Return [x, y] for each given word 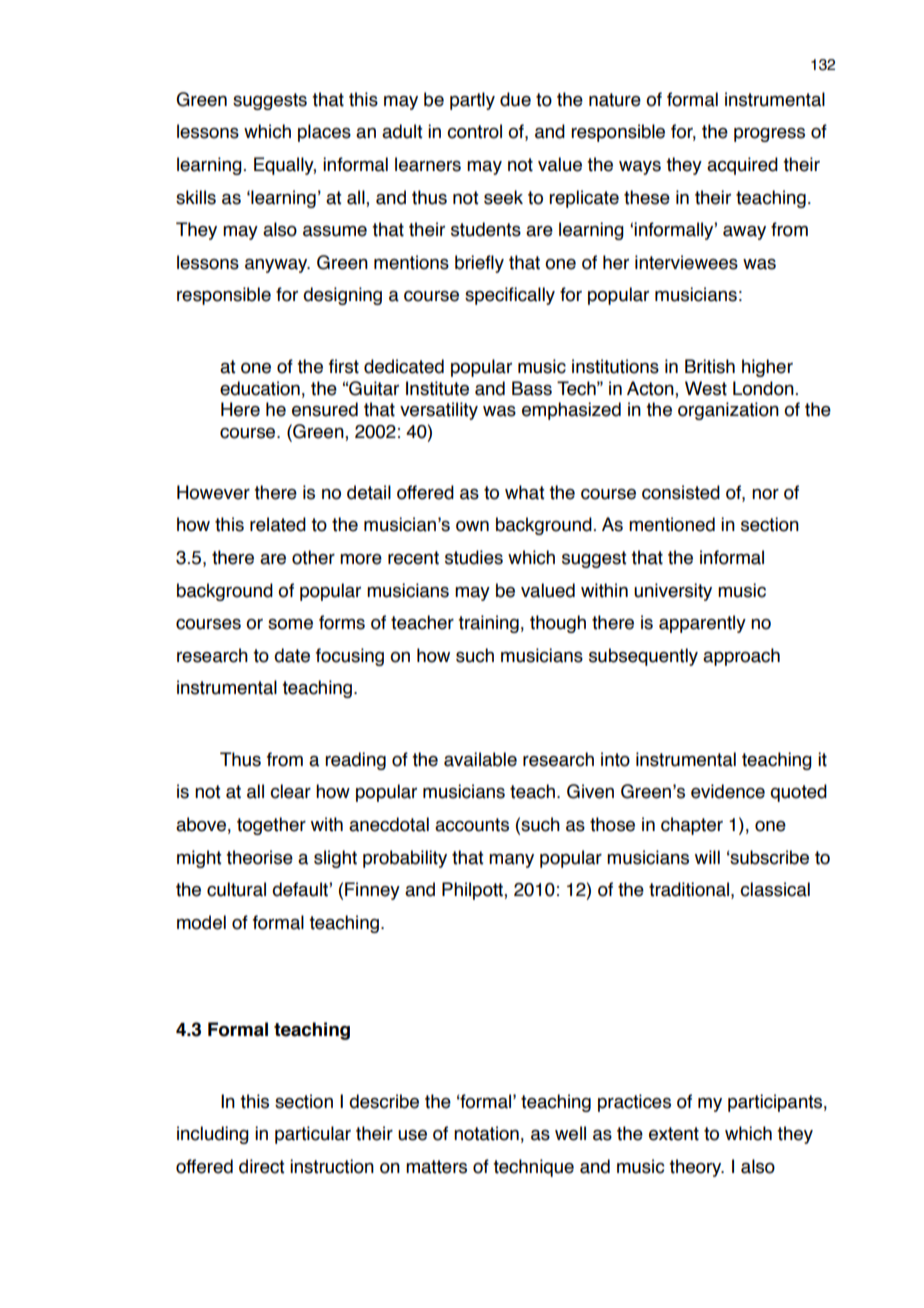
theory [696, 1168]
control [474, 131]
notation [486, 1133]
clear [290, 791]
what [524, 492]
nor [765, 494]
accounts [472, 825]
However [213, 492]
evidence [728, 791]
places [324, 133]
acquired [742, 166]
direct [261, 1166]
